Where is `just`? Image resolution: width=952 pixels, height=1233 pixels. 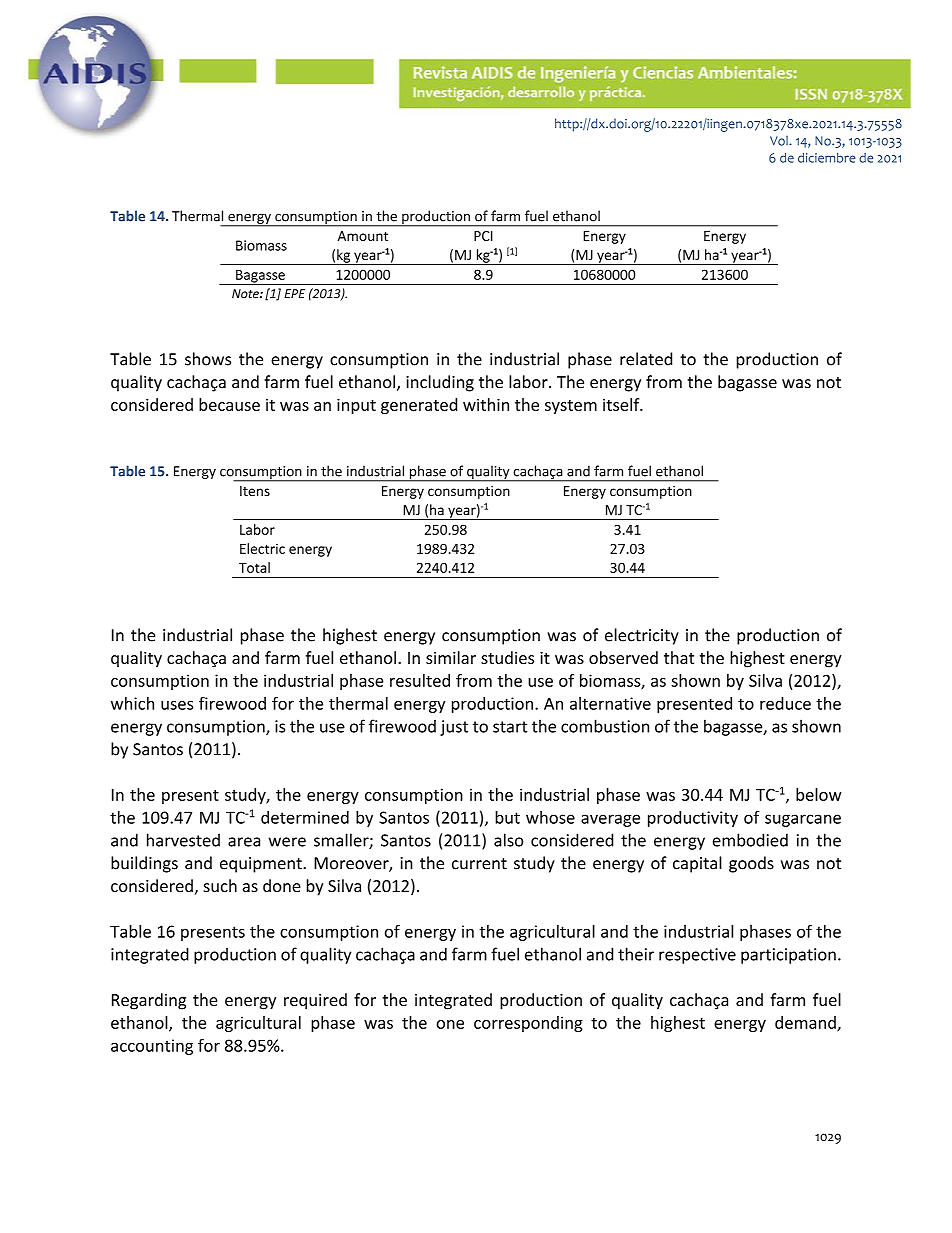 just is located at coordinates (454, 728).
